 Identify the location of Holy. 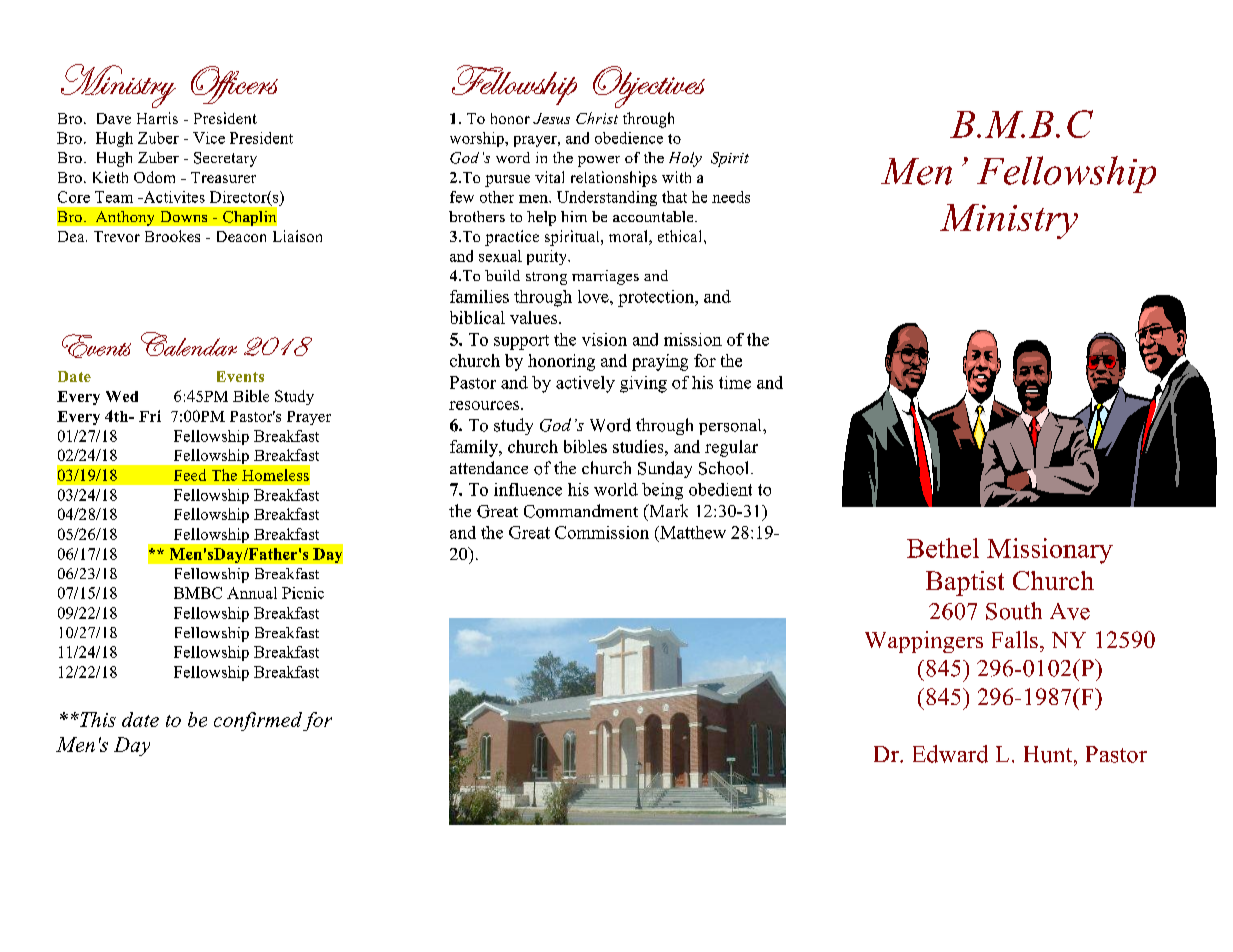
(685, 159).
